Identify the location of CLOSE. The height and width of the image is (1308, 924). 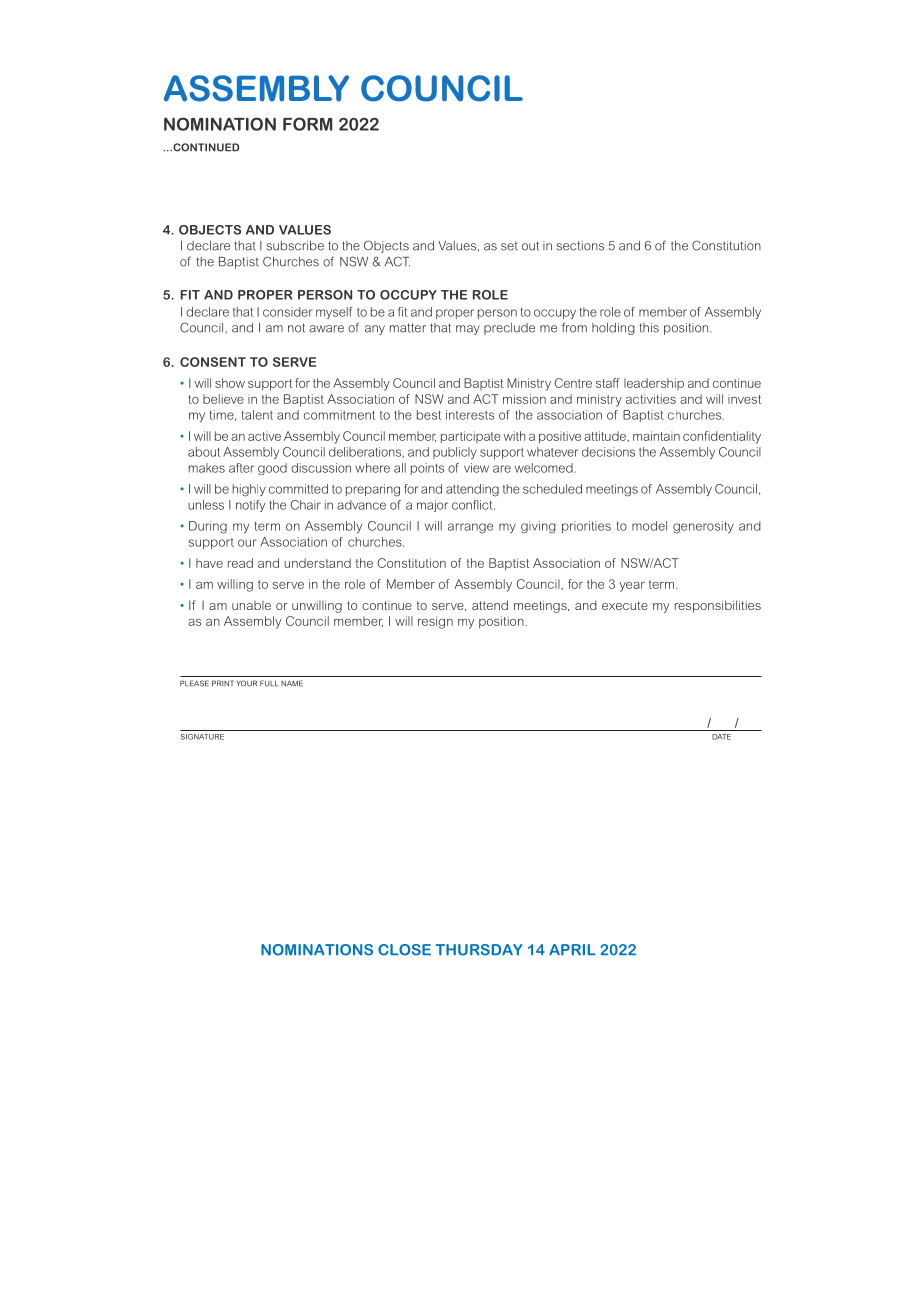
(404, 950).
